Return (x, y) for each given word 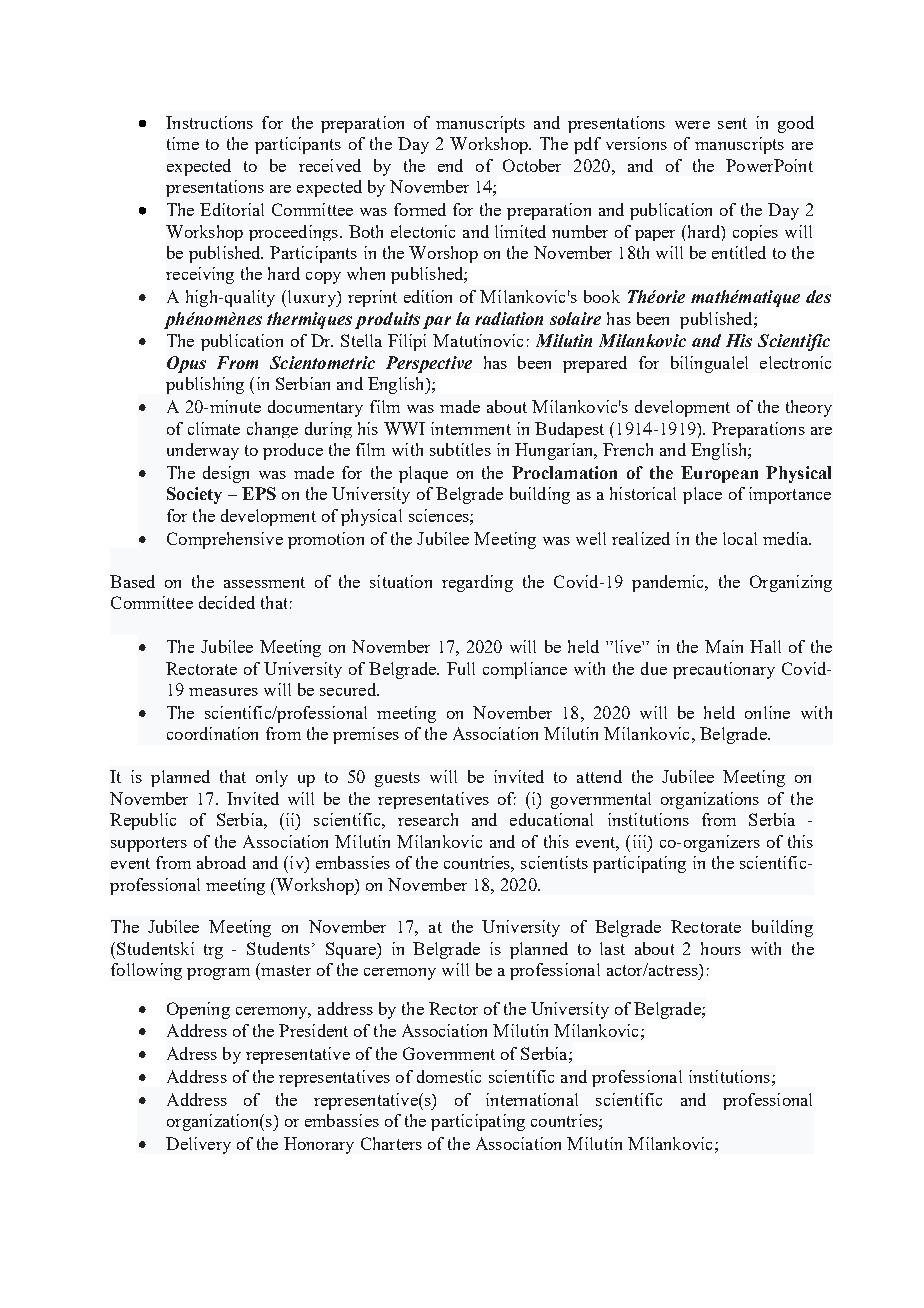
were (692, 125)
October (532, 165)
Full (461, 668)
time (183, 143)
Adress (192, 1053)
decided (227, 602)
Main (724, 646)
